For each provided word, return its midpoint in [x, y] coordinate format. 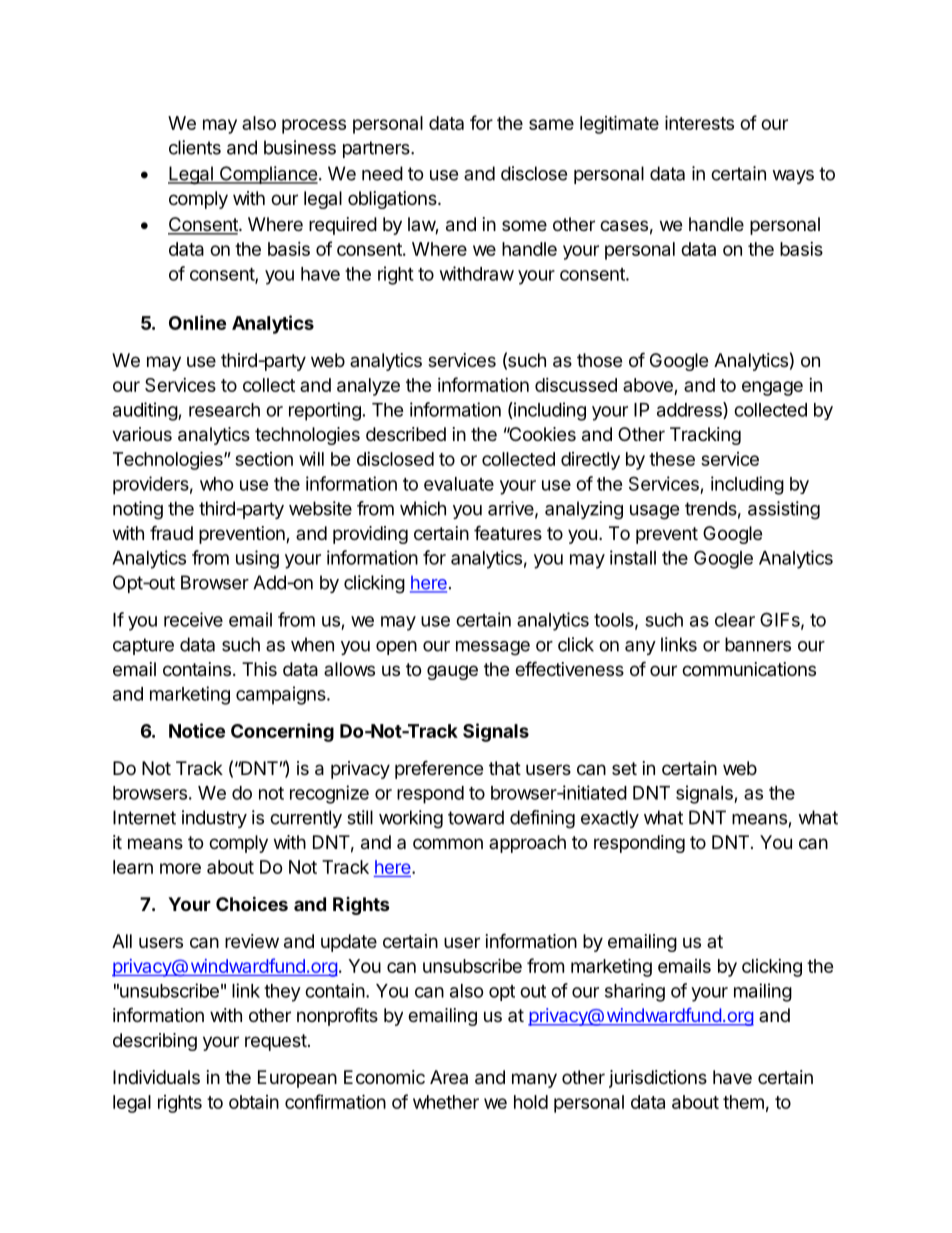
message [493, 648]
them [743, 1102]
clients [195, 147]
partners [377, 149]
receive [193, 619]
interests [699, 122]
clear [735, 620]
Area [449, 1077]
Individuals [156, 1077]
